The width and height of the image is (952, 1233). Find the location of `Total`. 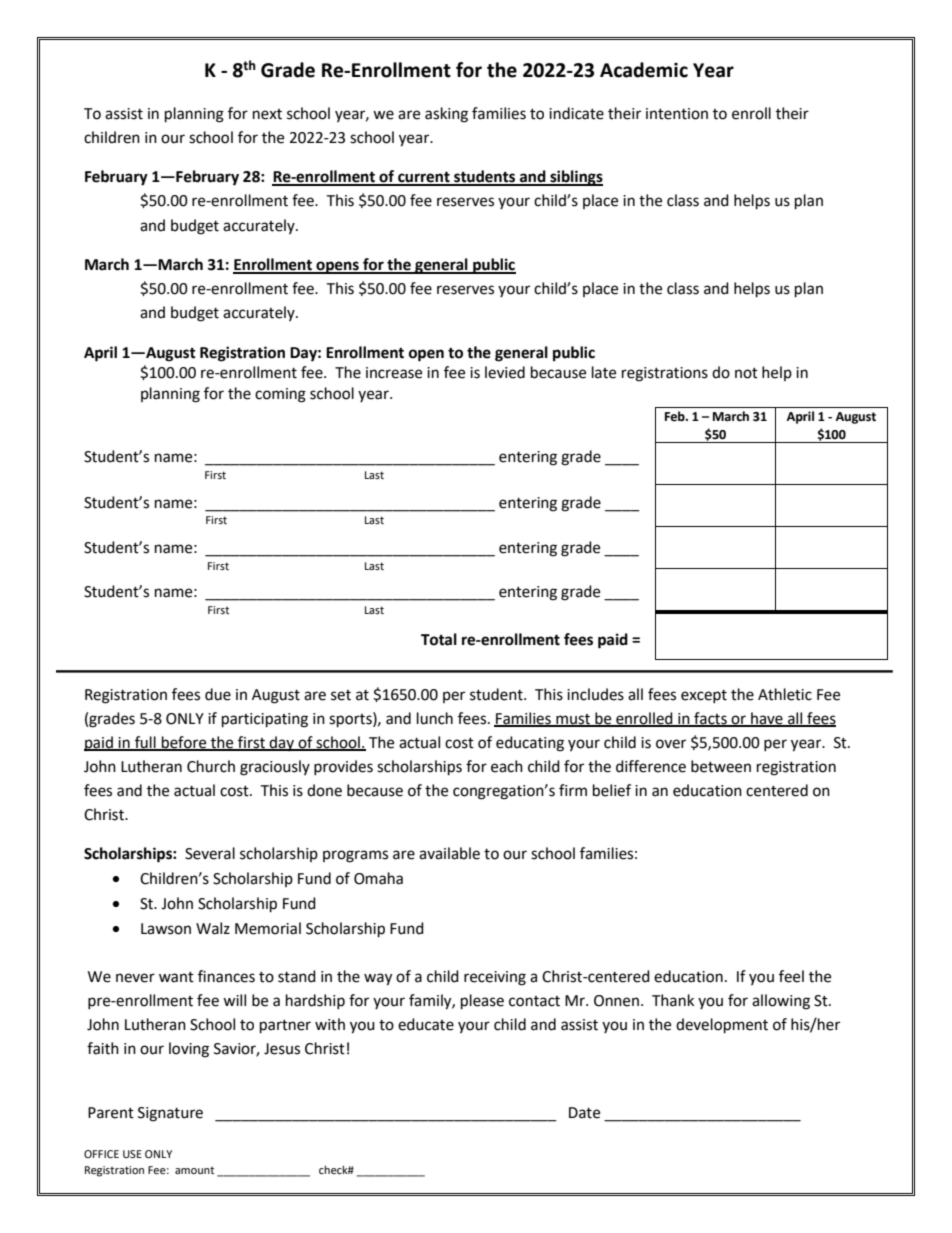

Total is located at coordinates (439, 639).
